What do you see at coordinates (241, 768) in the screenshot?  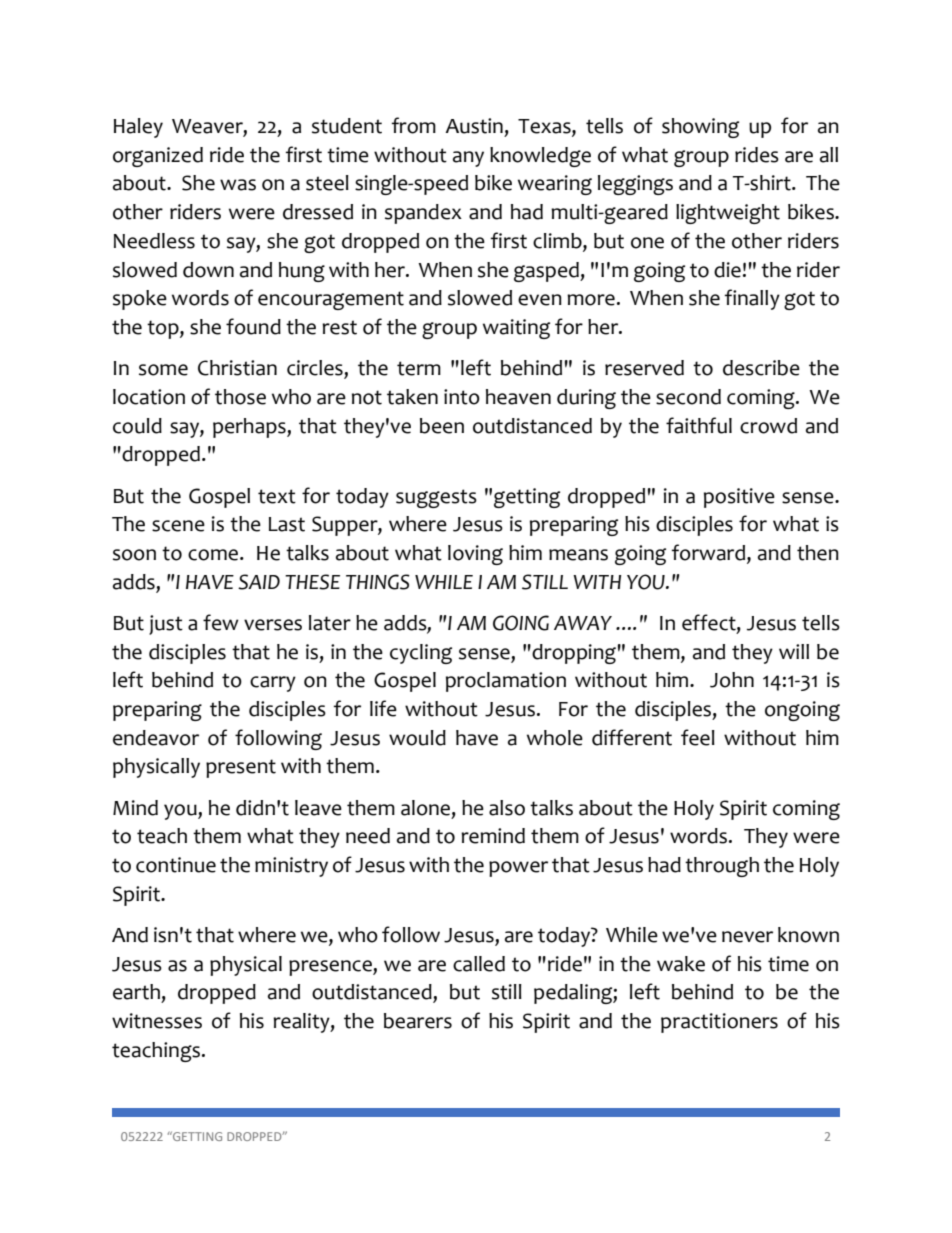 I see `present` at bounding box center [241, 768].
